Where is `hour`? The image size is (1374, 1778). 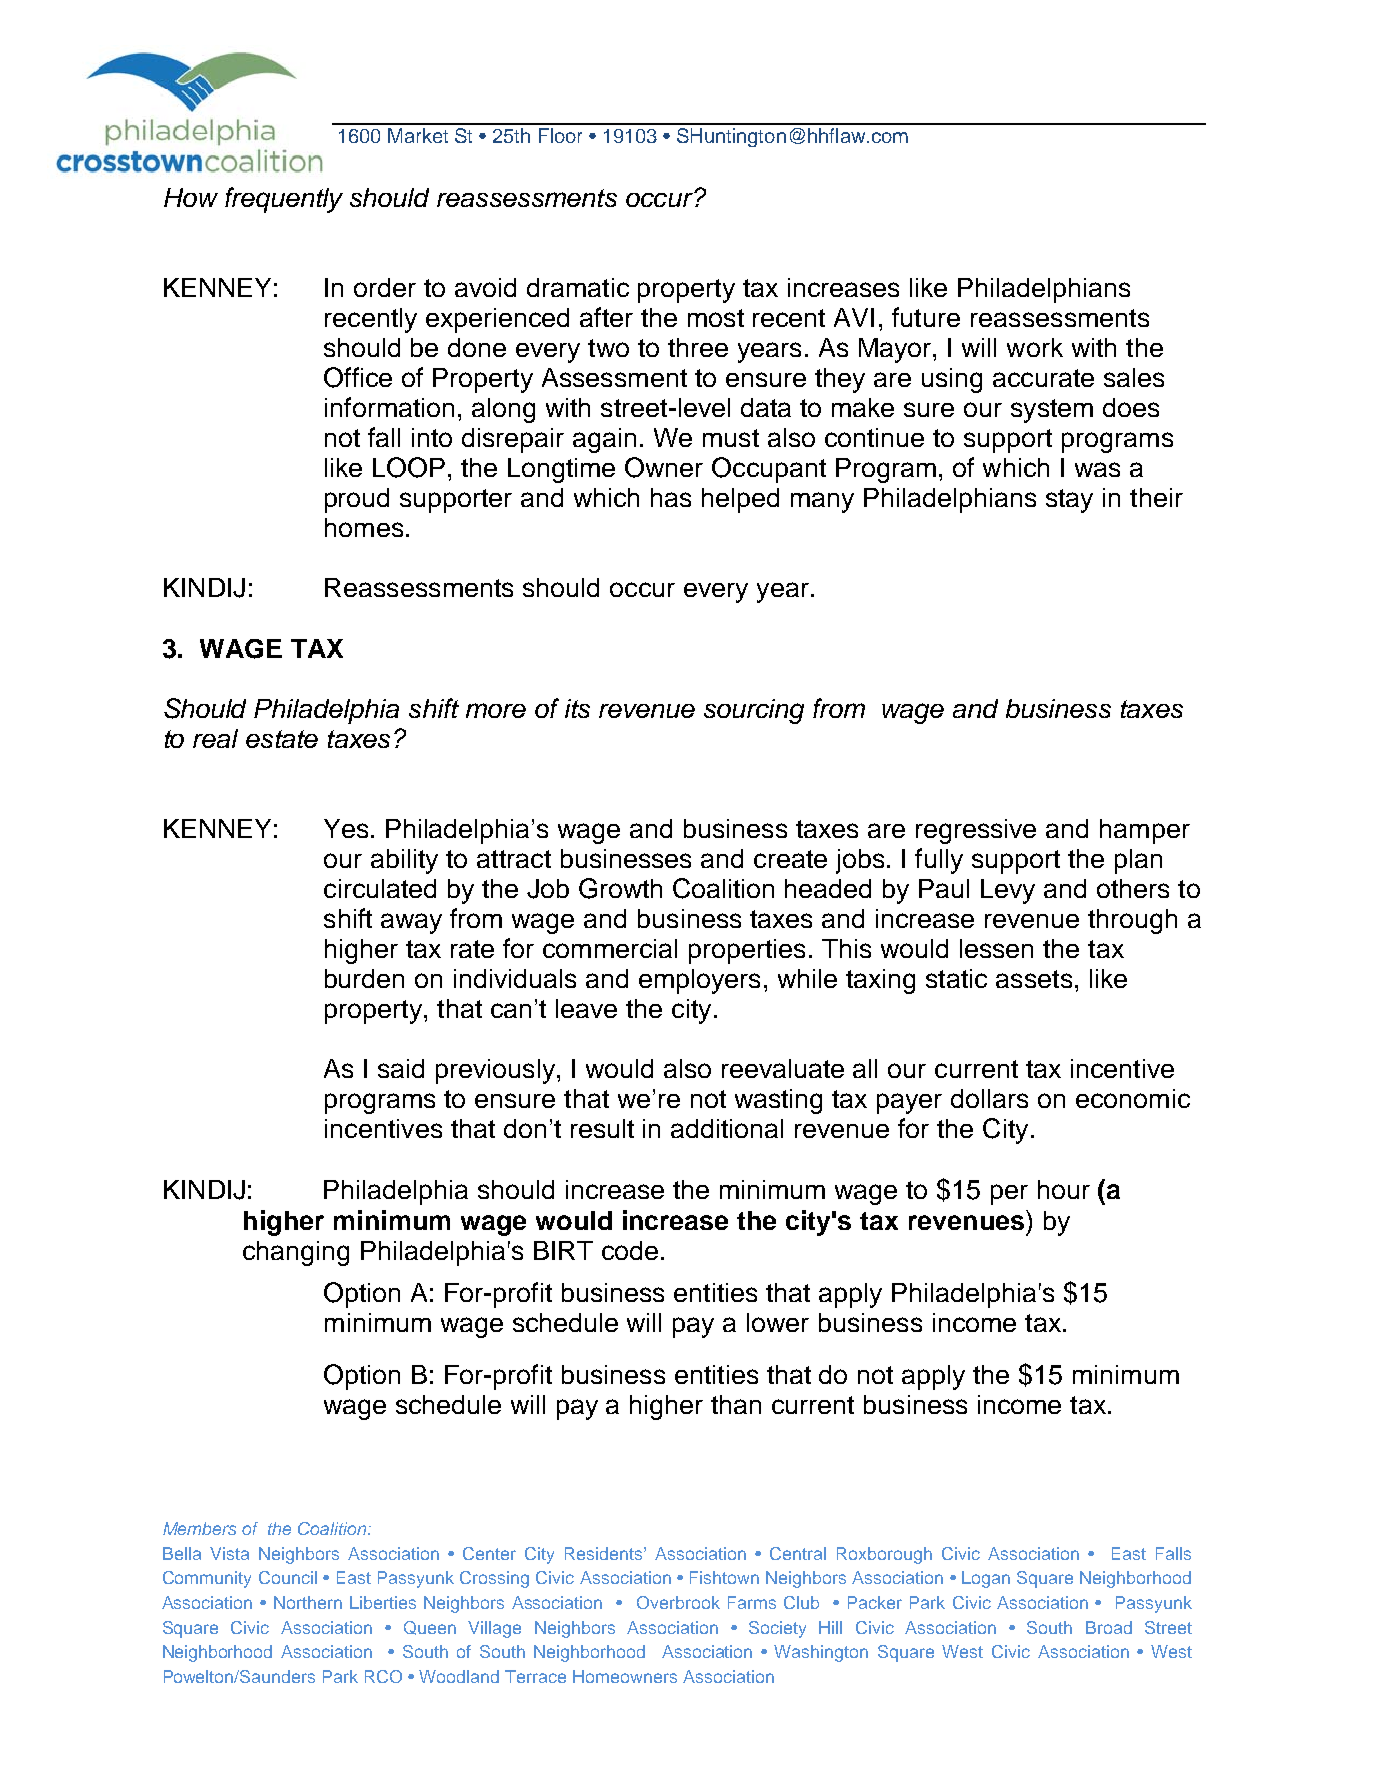
hour is located at coordinates (1064, 1189).
